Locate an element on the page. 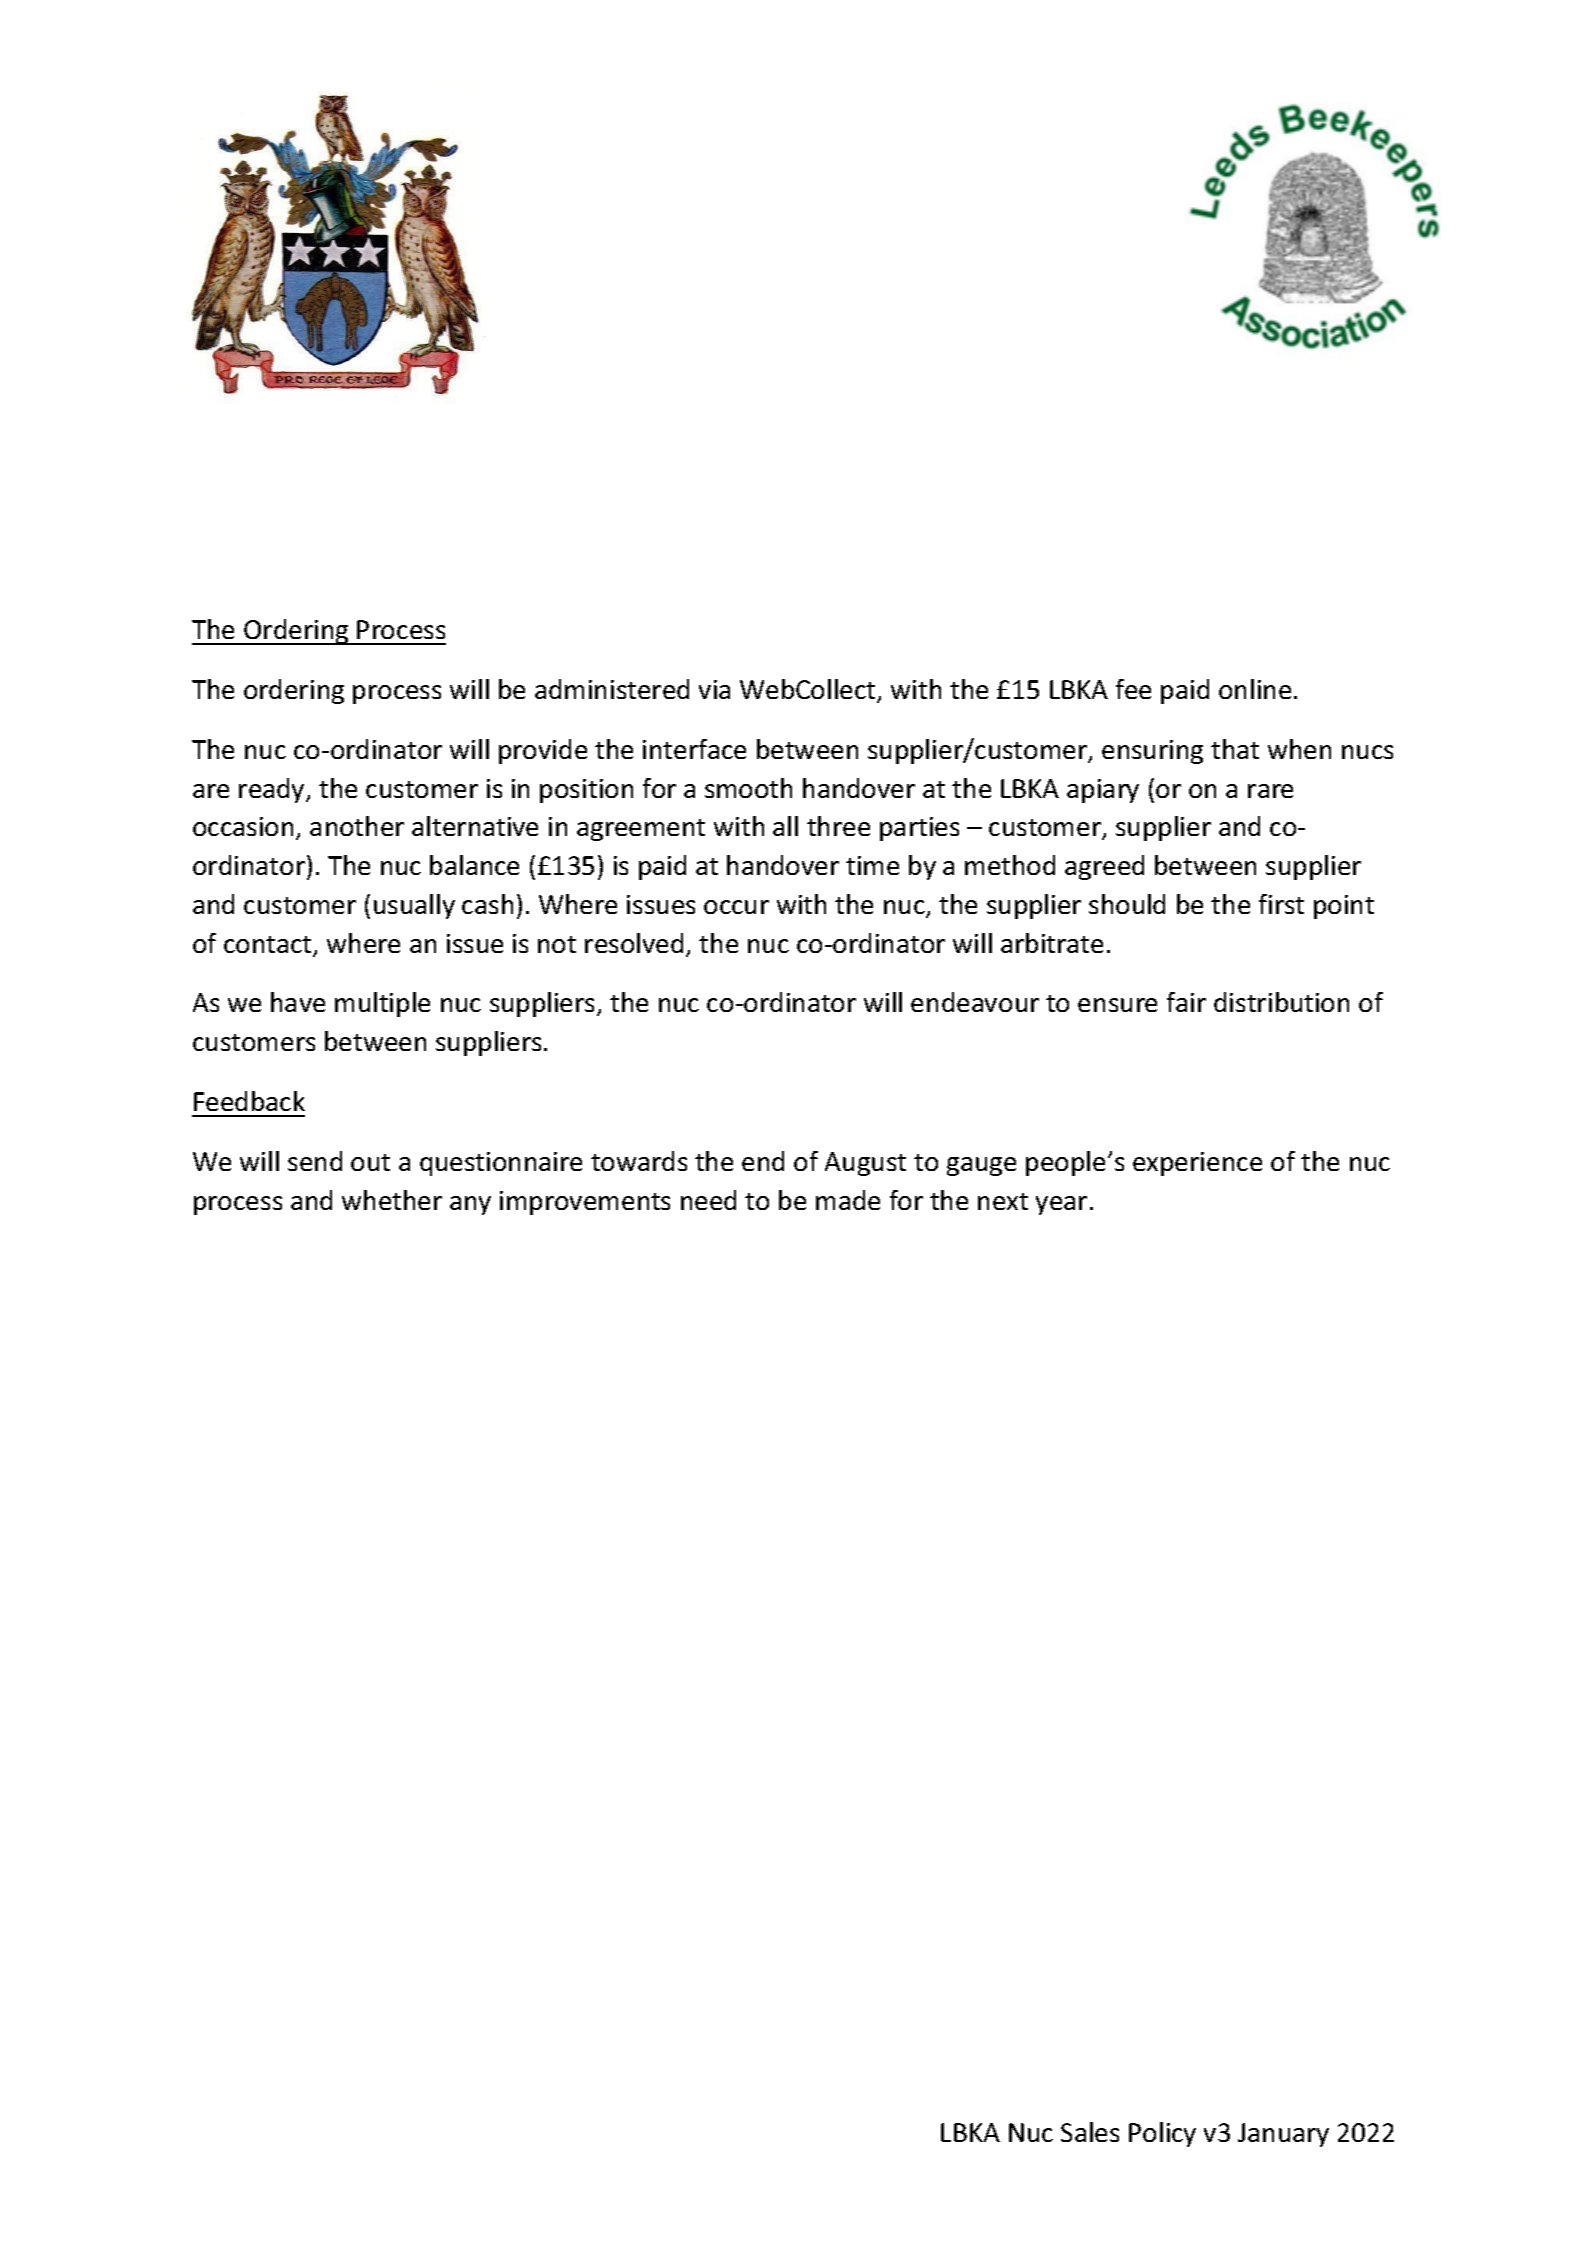 This page has width=1588, height=2245. that is located at coordinates (1235, 749).
